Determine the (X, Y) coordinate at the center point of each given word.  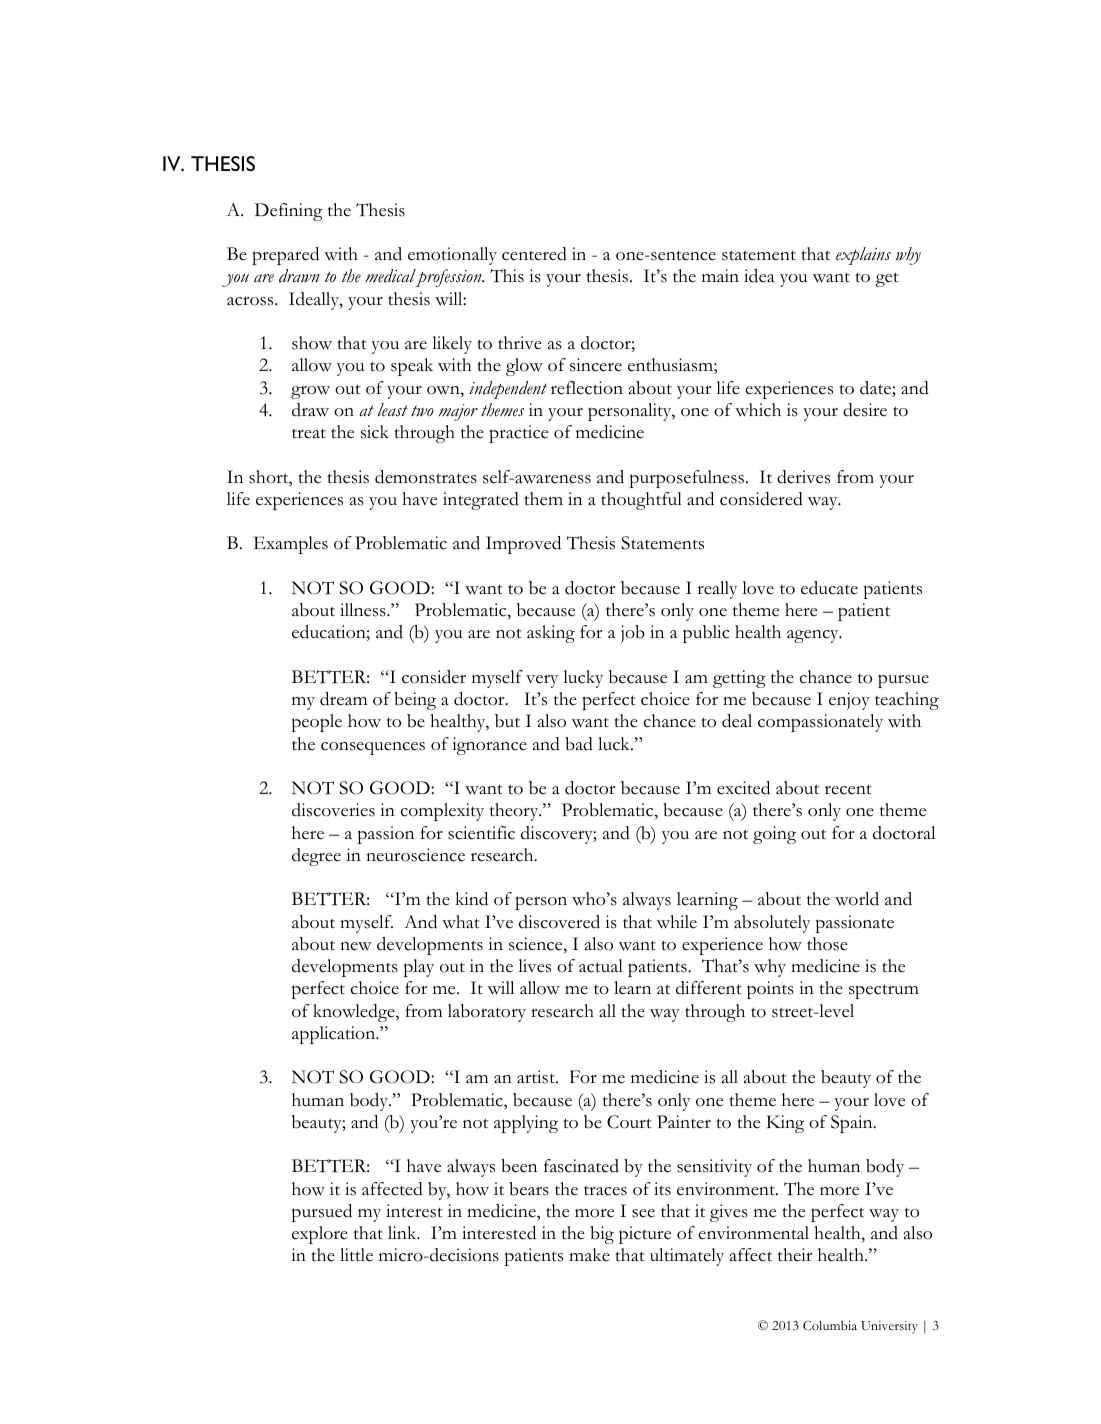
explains (863, 256)
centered (534, 254)
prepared (285, 256)
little (356, 1255)
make (589, 1255)
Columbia (830, 1325)
